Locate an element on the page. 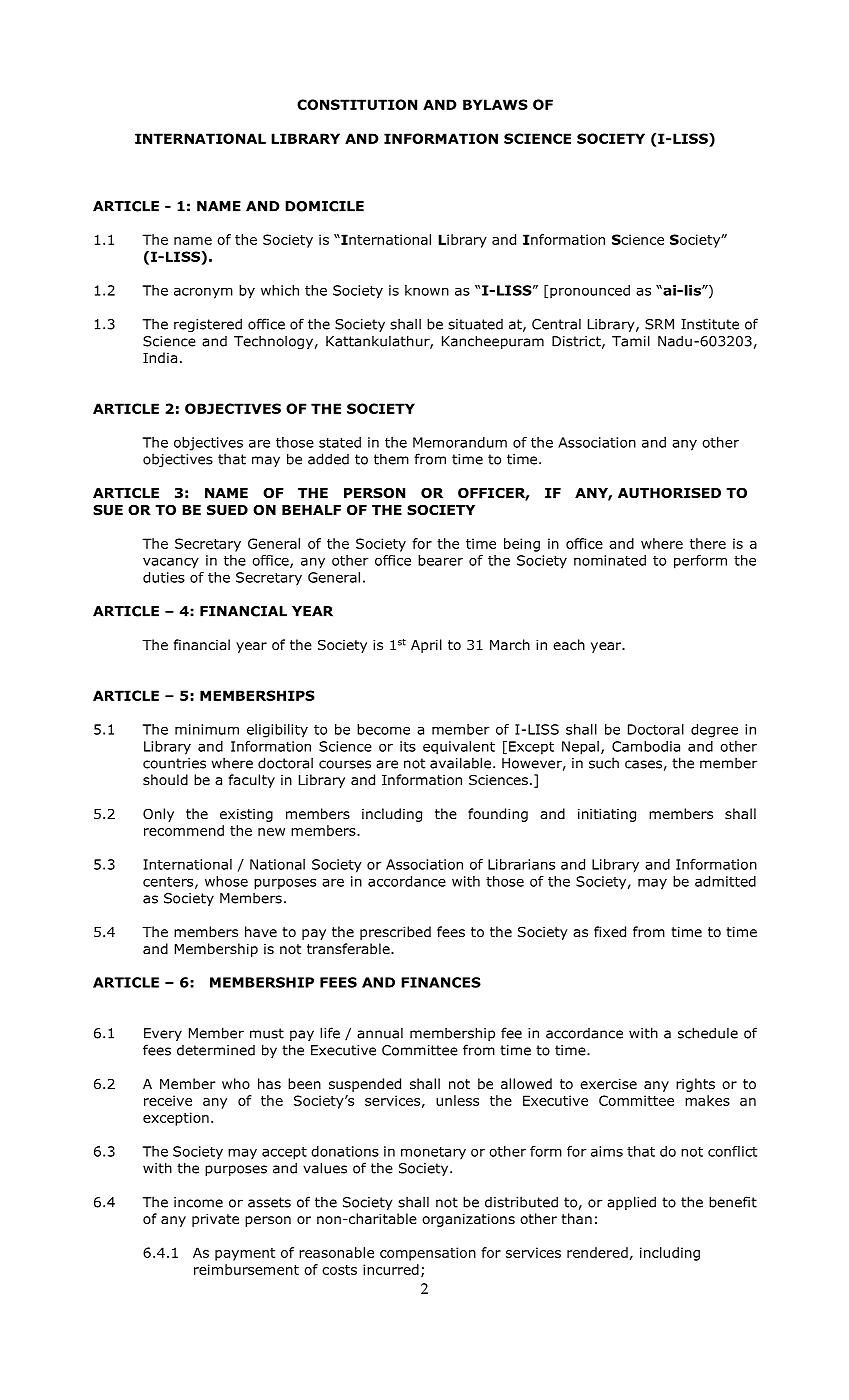  pronounced is located at coordinates (590, 292).
